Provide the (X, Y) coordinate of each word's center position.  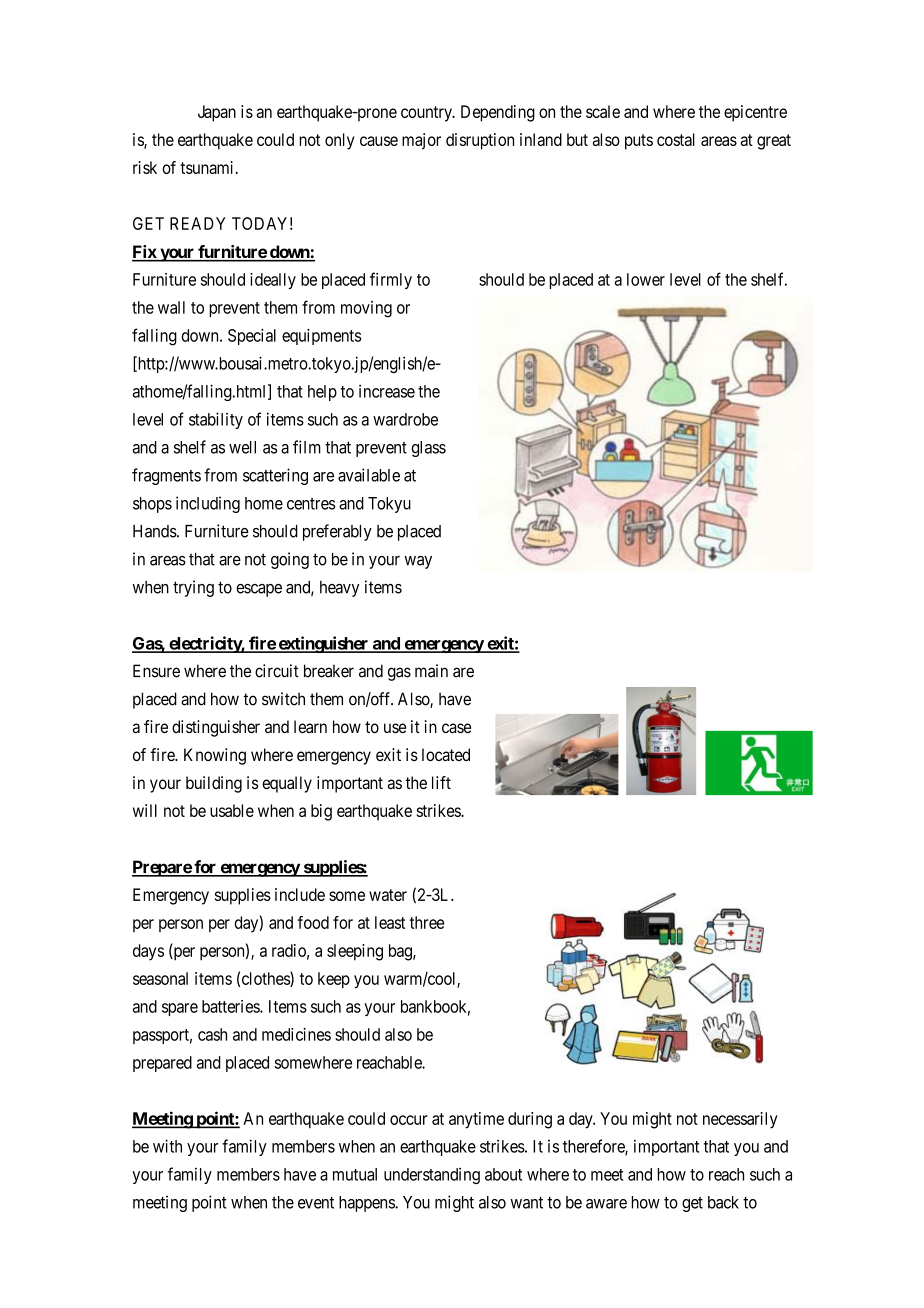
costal (676, 139)
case (456, 728)
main (431, 671)
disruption (480, 141)
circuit (277, 671)
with (167, 1146)
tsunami (208, 167)
